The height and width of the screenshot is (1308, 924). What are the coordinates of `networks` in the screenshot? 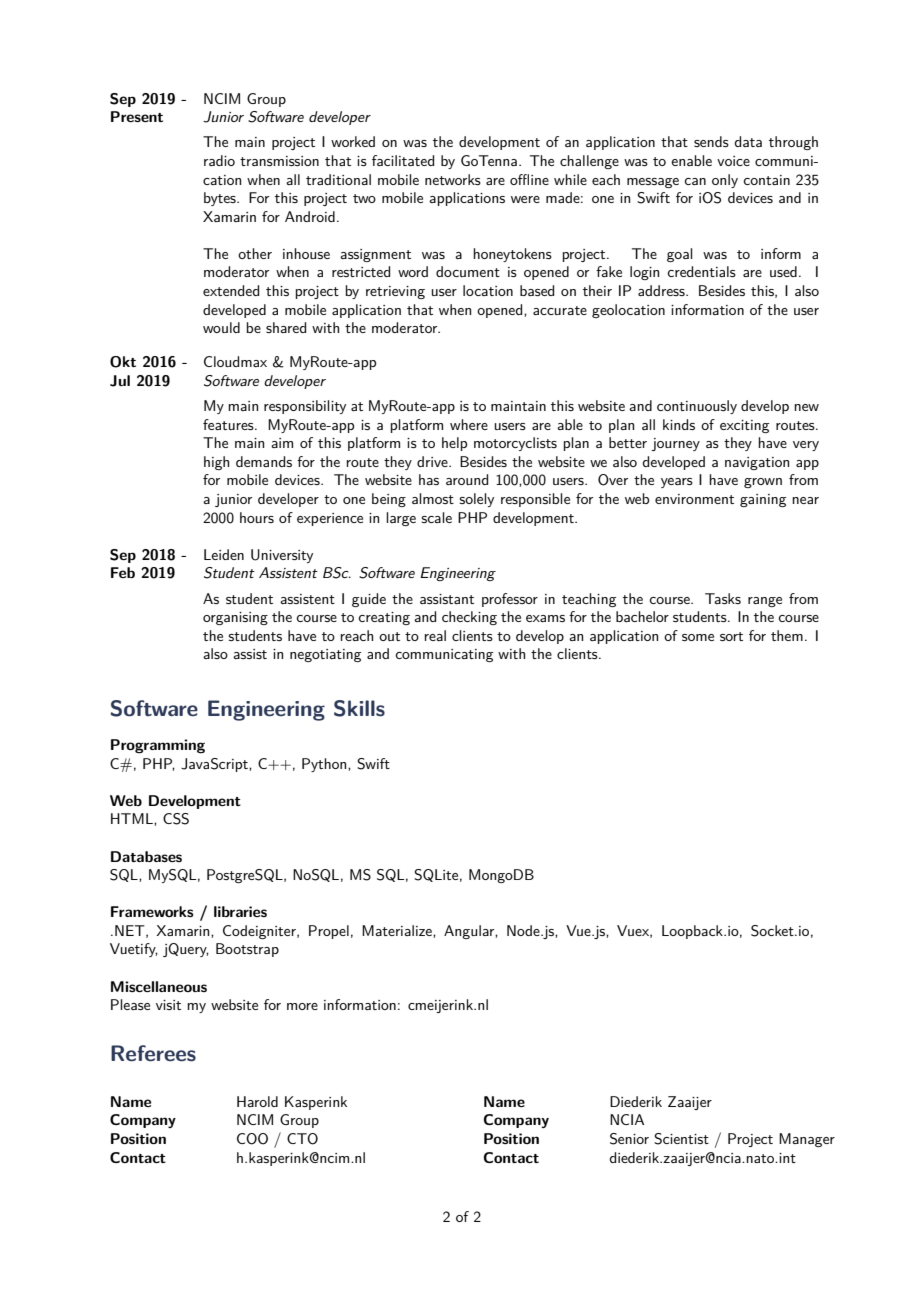 It's located at (453, 179).
